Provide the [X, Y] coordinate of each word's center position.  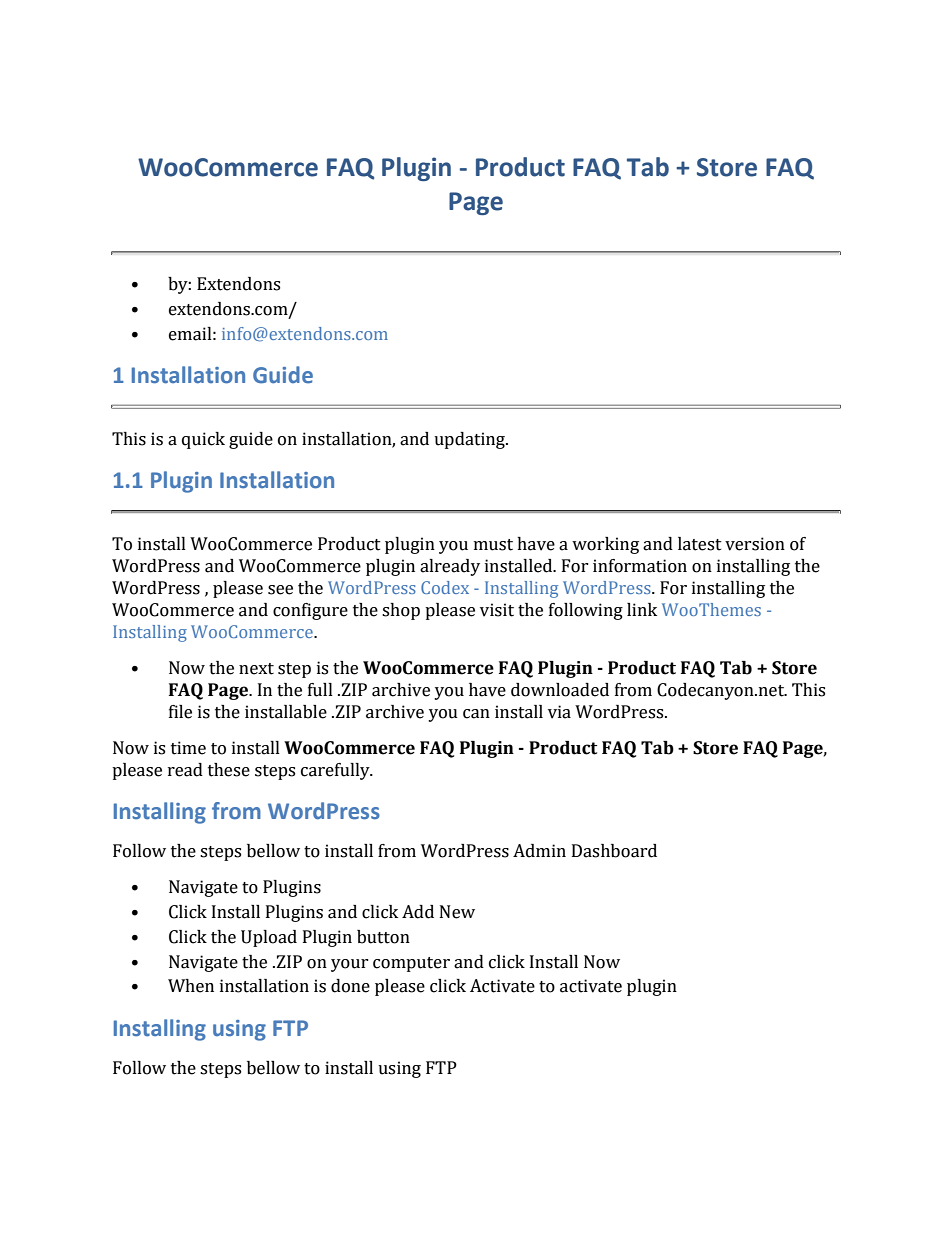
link [642, 609]
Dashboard [614, 851]
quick [203, 440]
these [229, 770]
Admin [539, 851]
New [457, 912]
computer [411, 964]
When [191, 986]
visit [497, 610]
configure [310, 611]
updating [470, 440]
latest [700, 544]
